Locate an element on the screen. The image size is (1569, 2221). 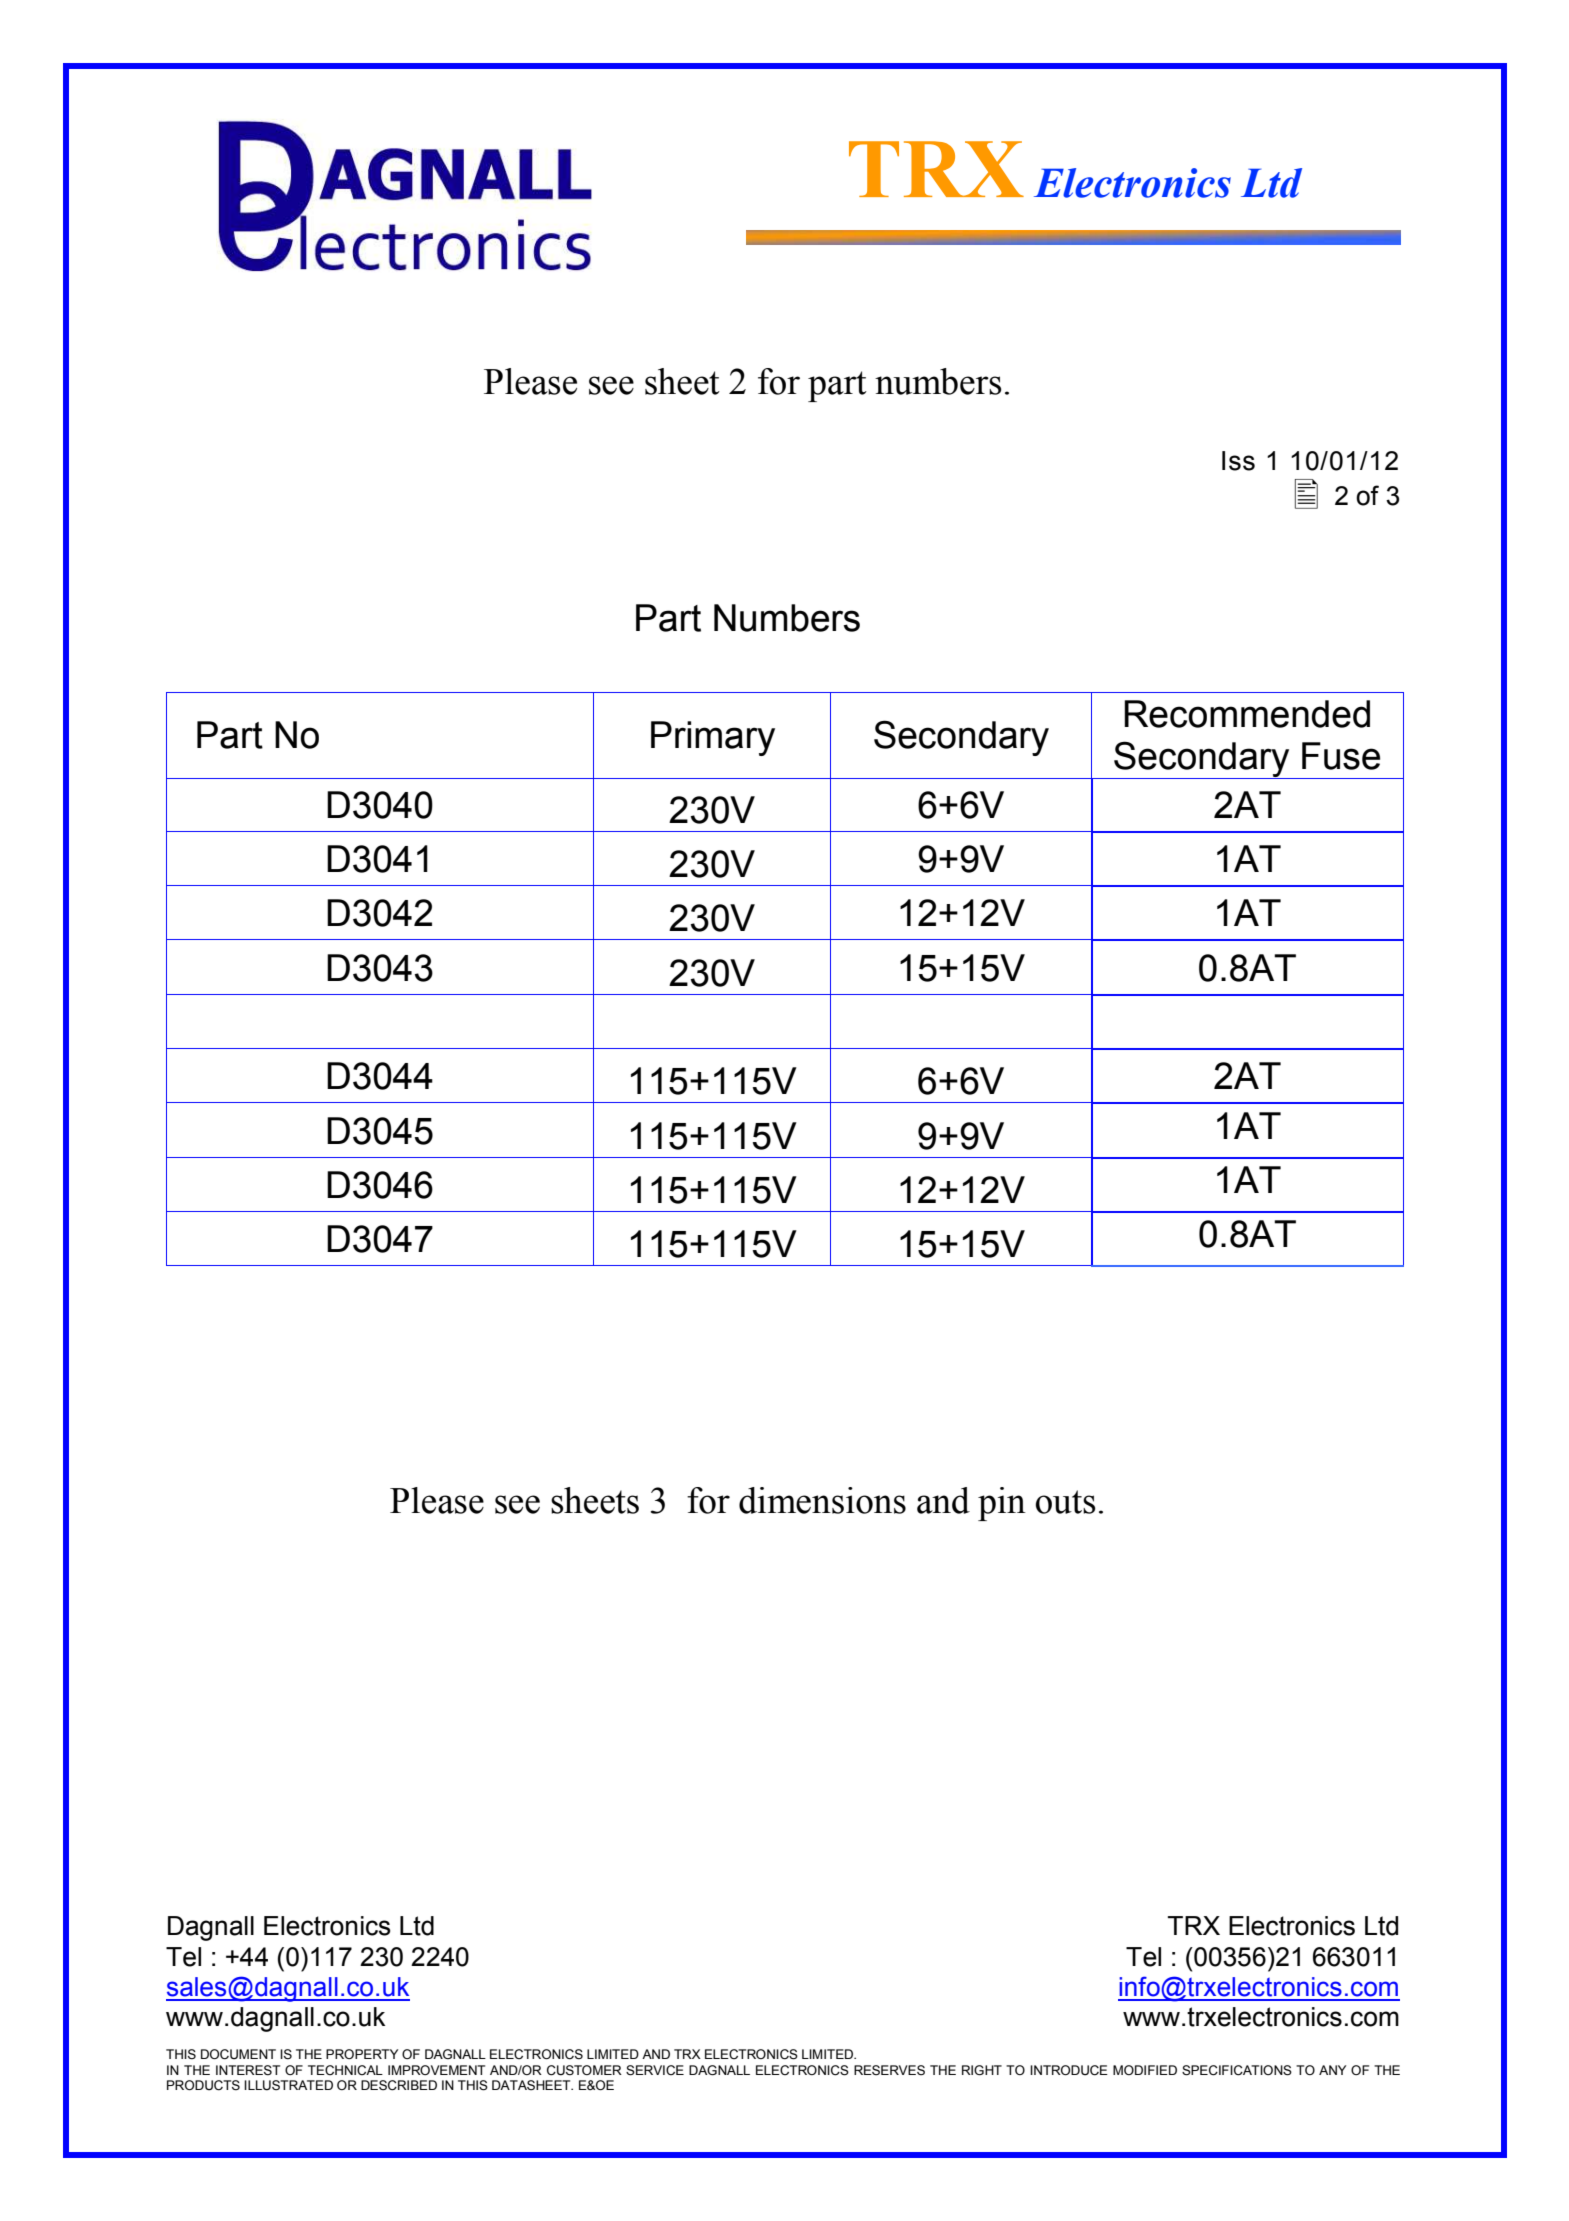
SERVICE is located at coordinates (655, 2070).
